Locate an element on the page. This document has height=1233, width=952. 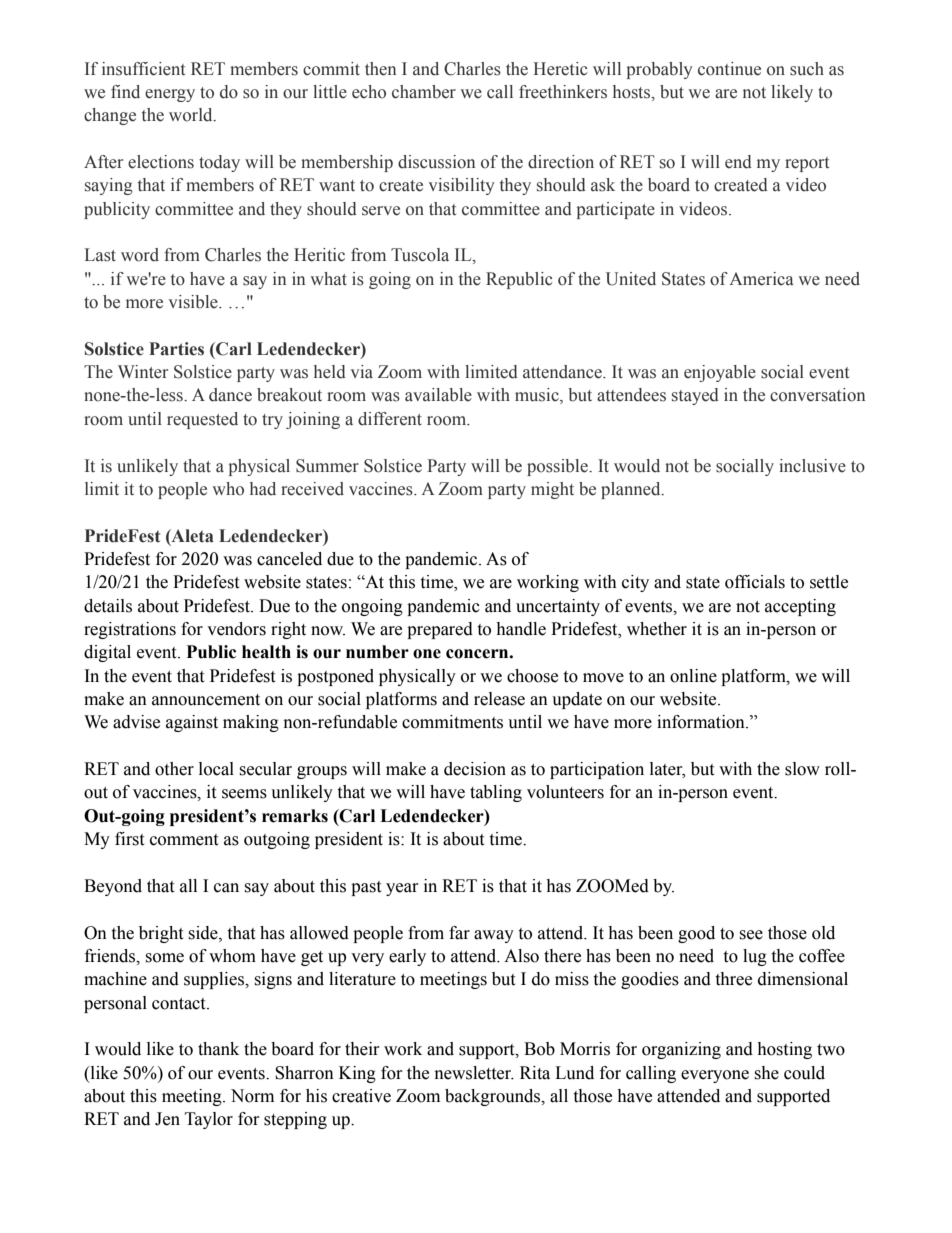
newsletter is located at coordinates (474, 1073).
